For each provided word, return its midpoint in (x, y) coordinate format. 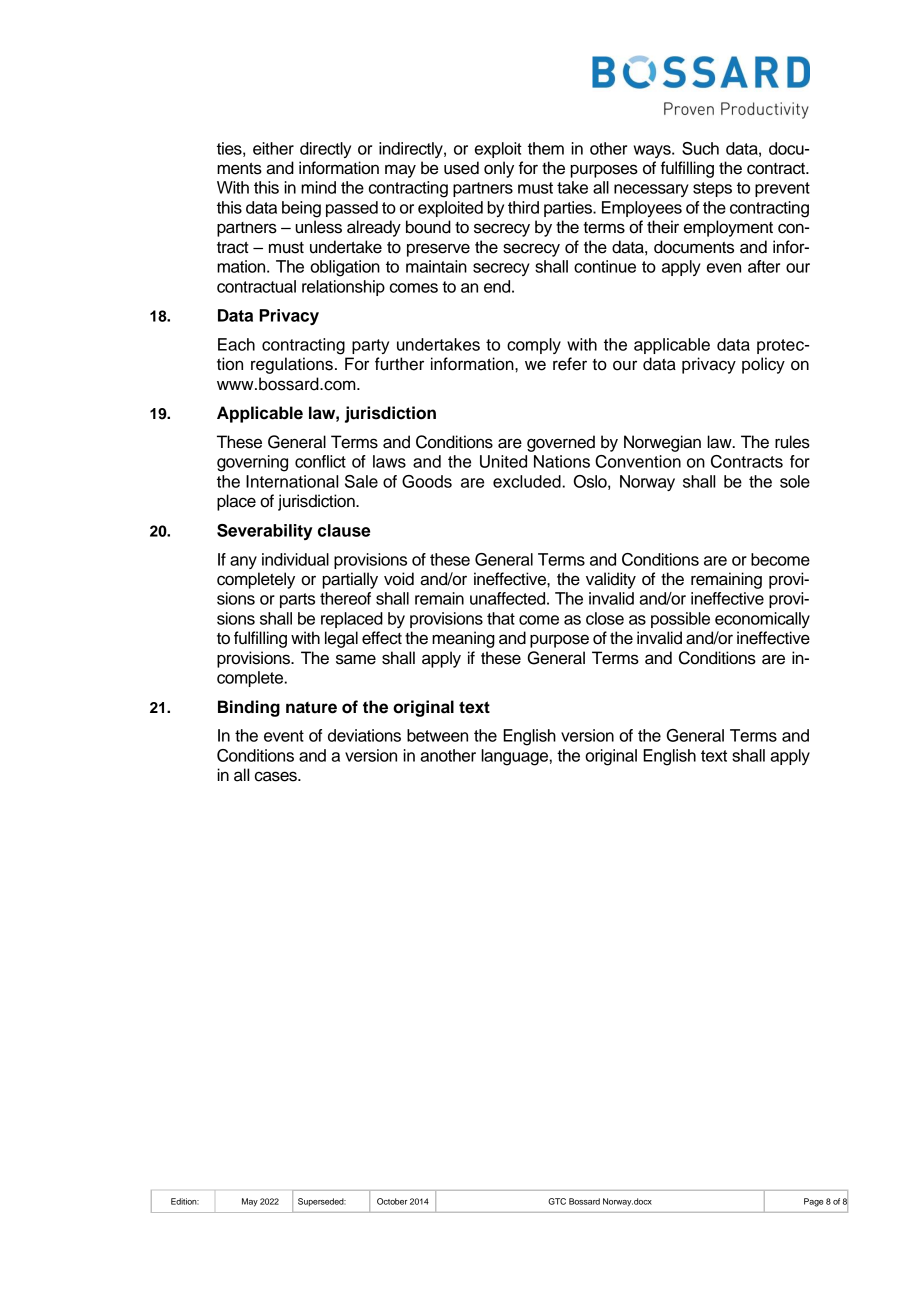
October (392, 1201)
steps (712, 189)
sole (795, 481)
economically (762, 620)
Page (813, 1202)
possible (680, 620)
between (437, 735)
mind (318, 187)
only (499, 169)
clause (344, 530)
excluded (528, 481)
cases (277, 776)
